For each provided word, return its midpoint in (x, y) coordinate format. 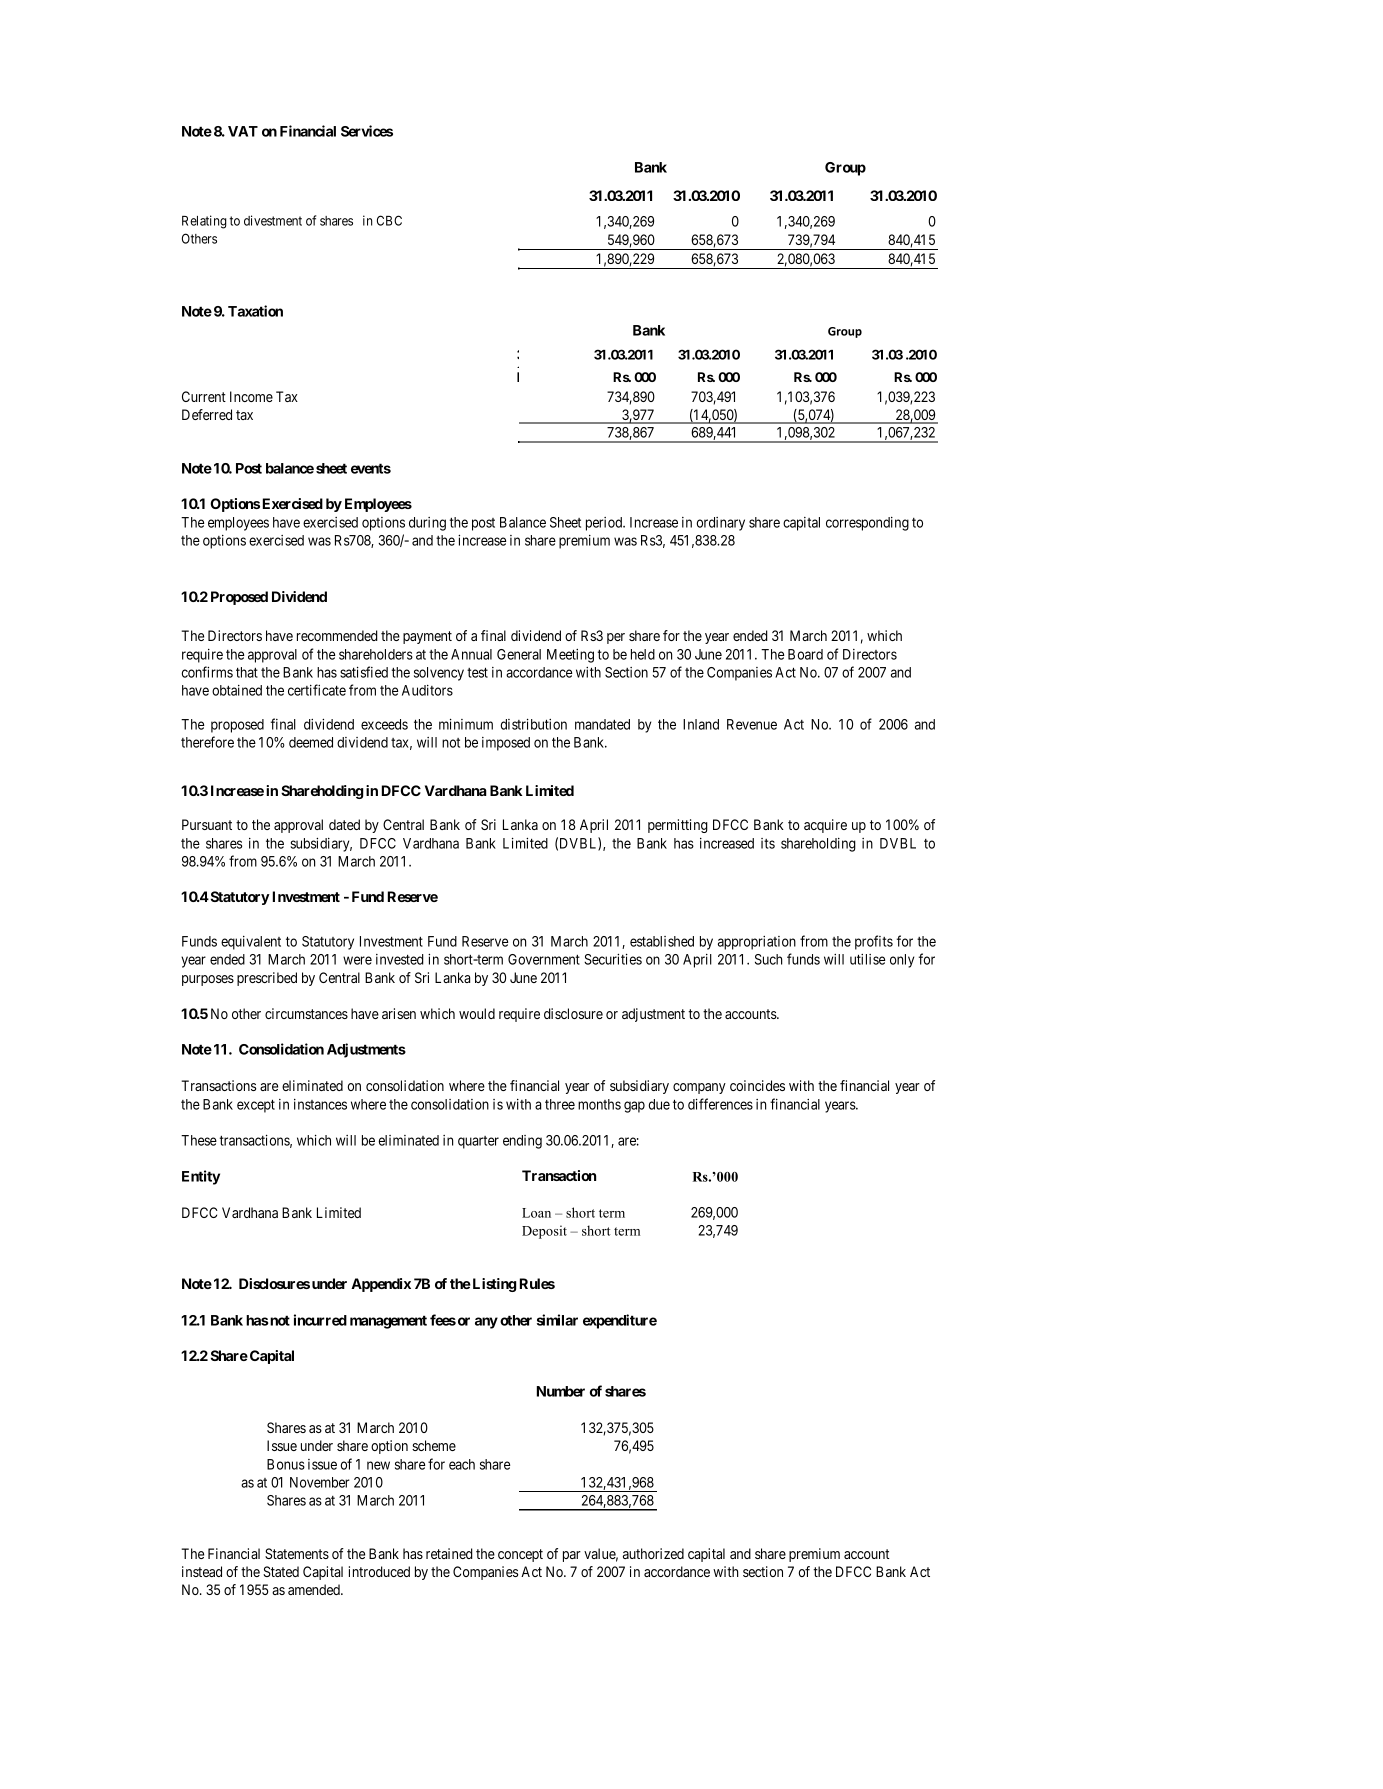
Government (544, 959)
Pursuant (207, 824)
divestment (273, 220)
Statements (297, 1553)
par (572, 1556)
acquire (825, 826)
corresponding (867, 524)
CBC (389, 220)
